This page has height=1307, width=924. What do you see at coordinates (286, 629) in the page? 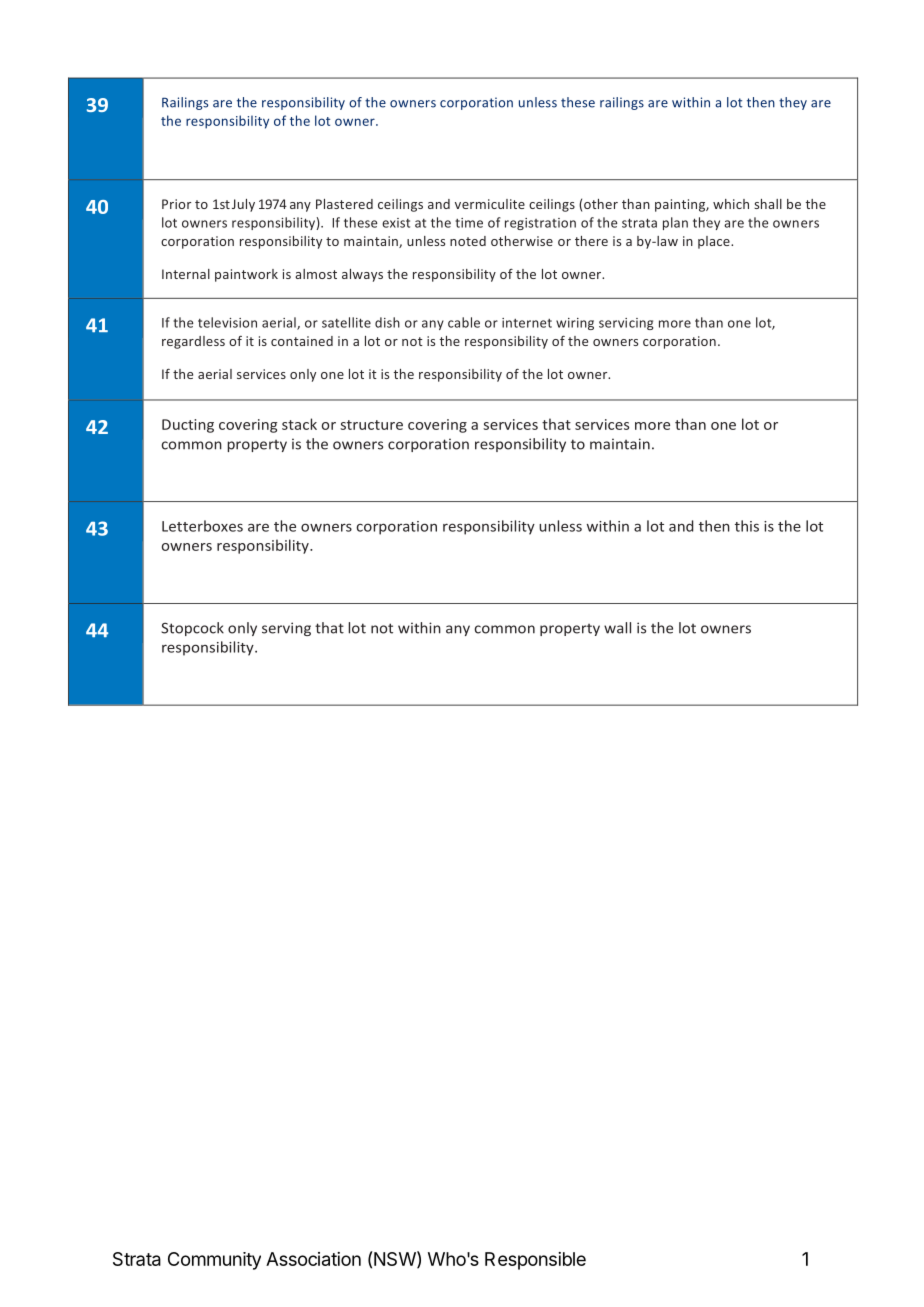
I see `serving` at bounding box center [286, 629].
